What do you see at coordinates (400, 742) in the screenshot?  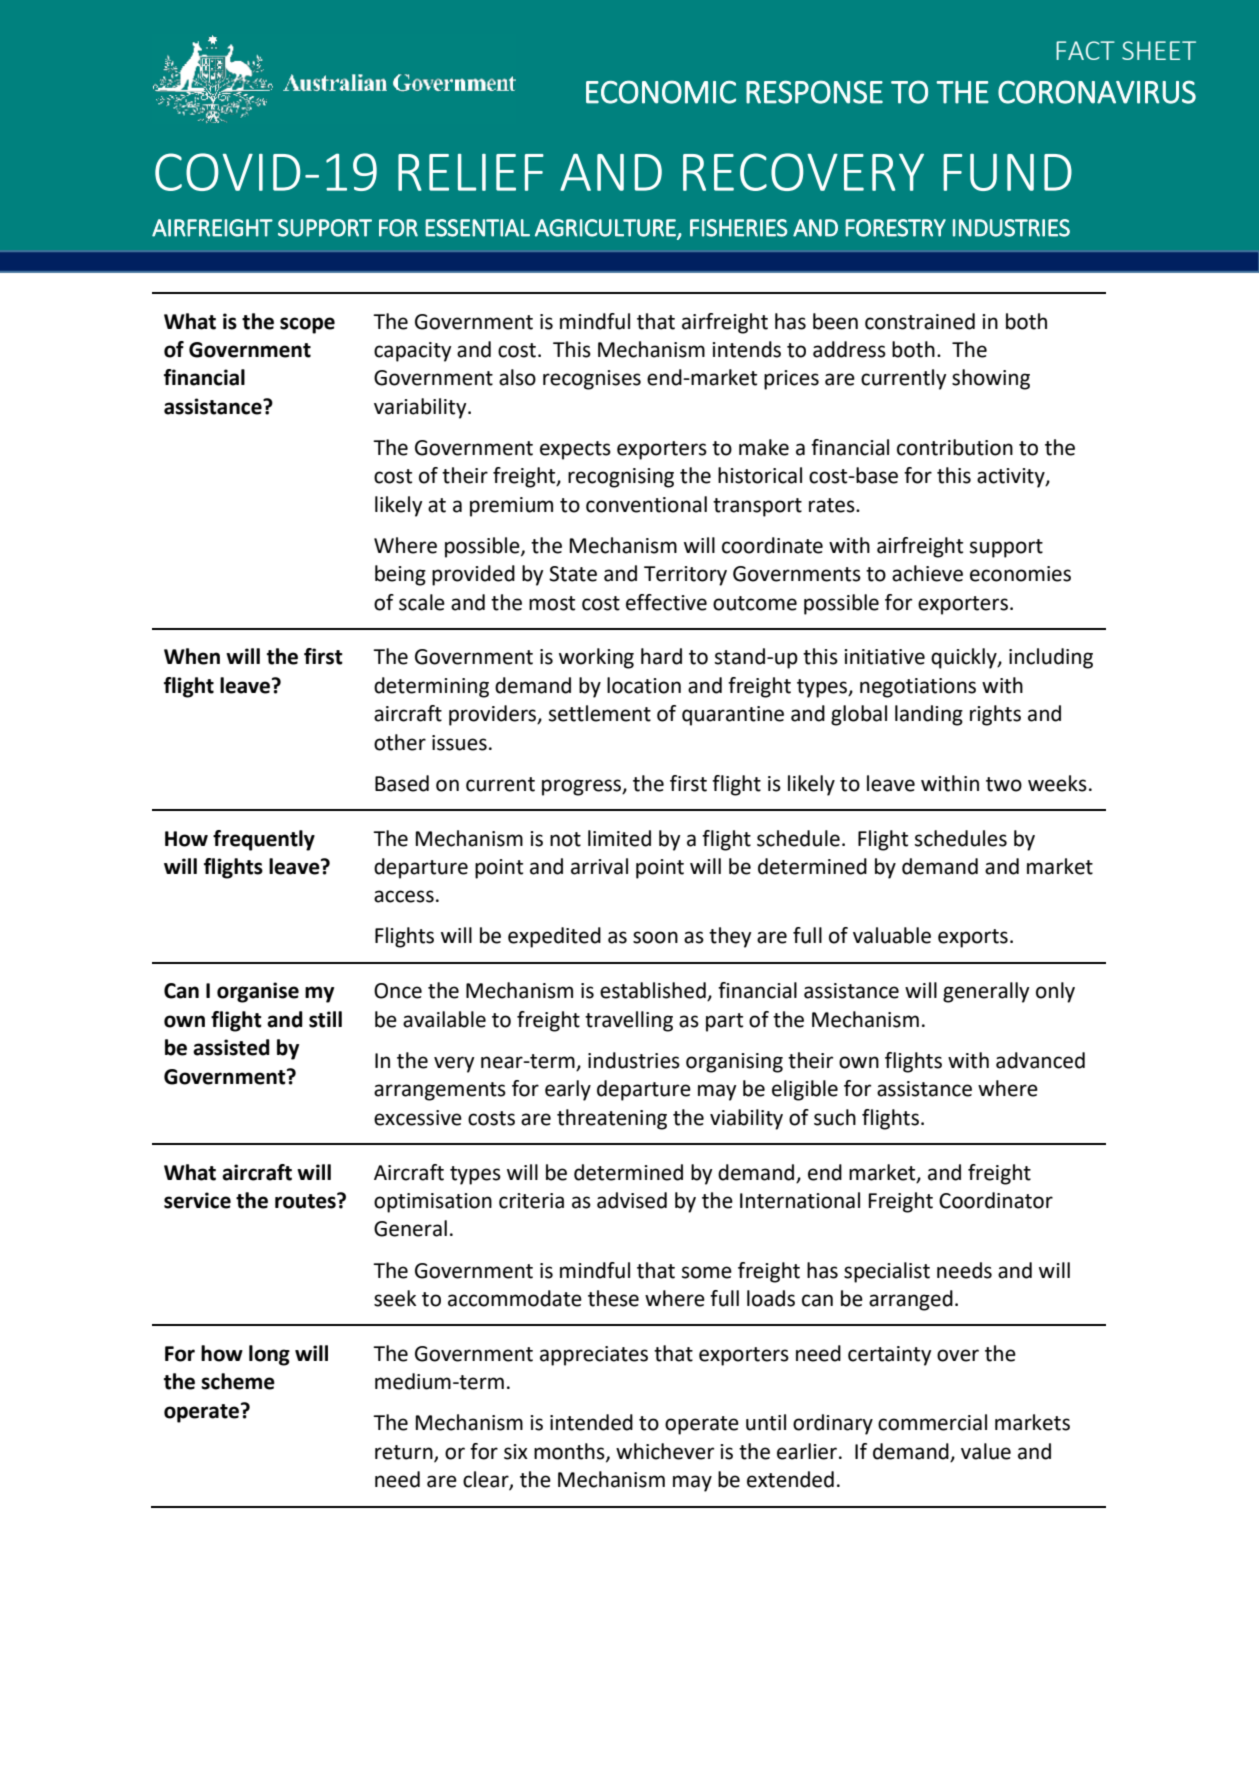 I see `other` at bounding box center [400, 742].
